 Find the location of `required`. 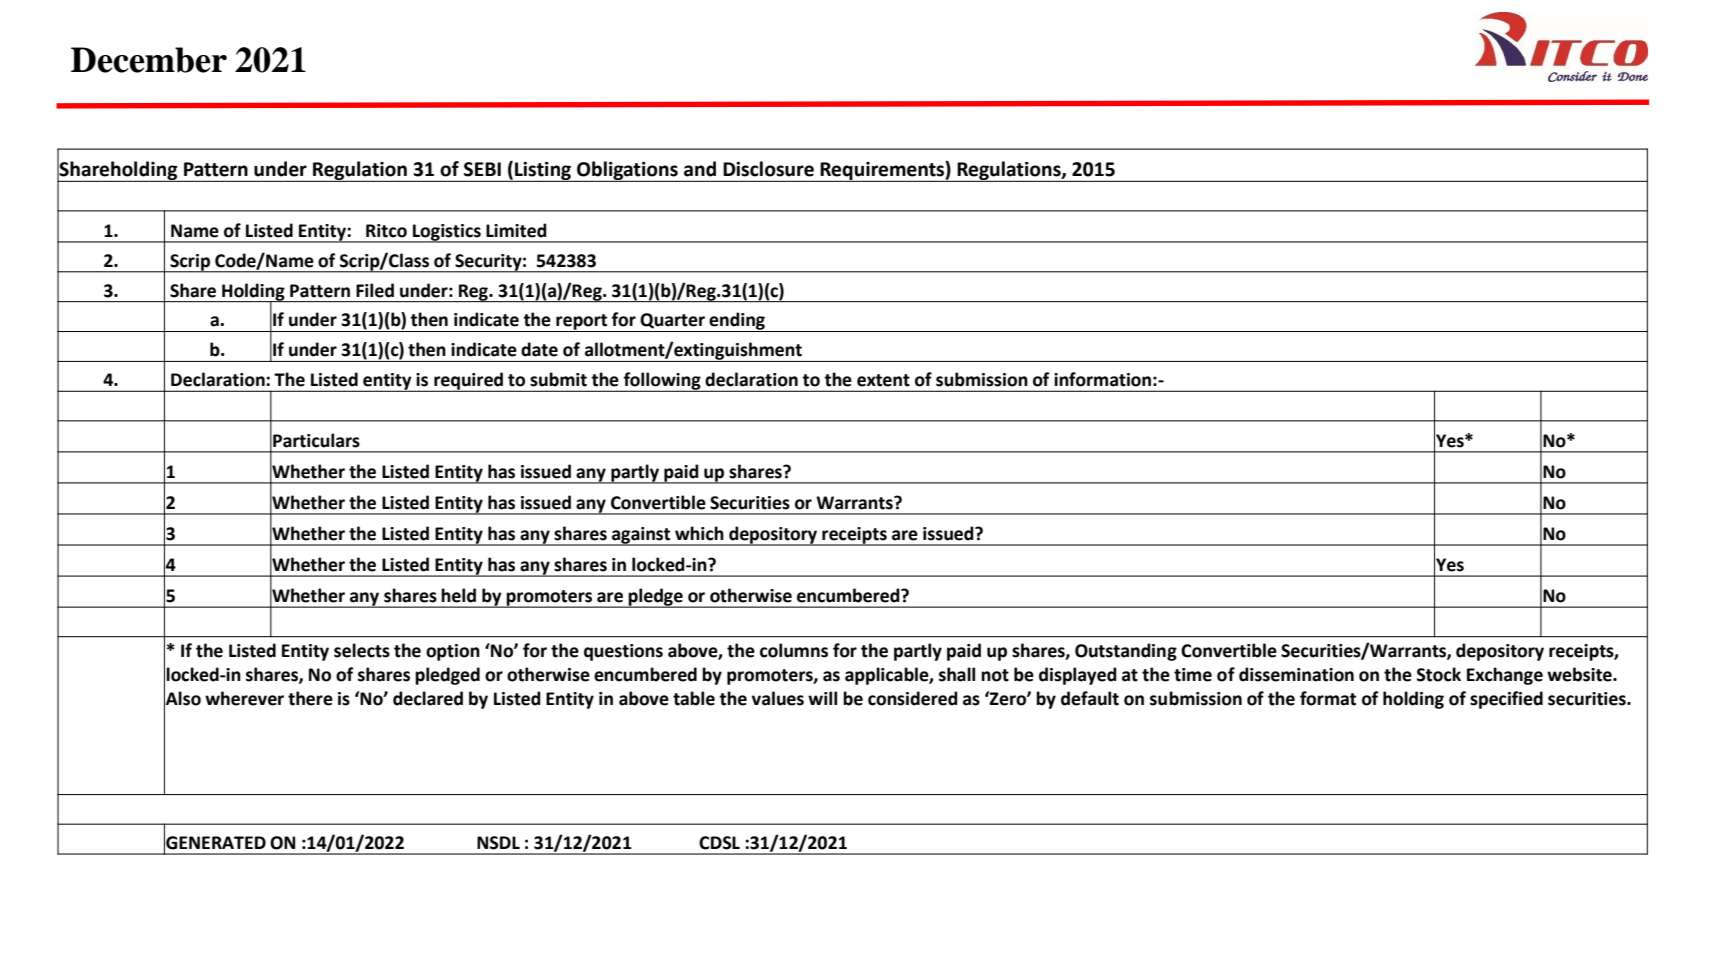

required is located at coordinates (469, 382).
